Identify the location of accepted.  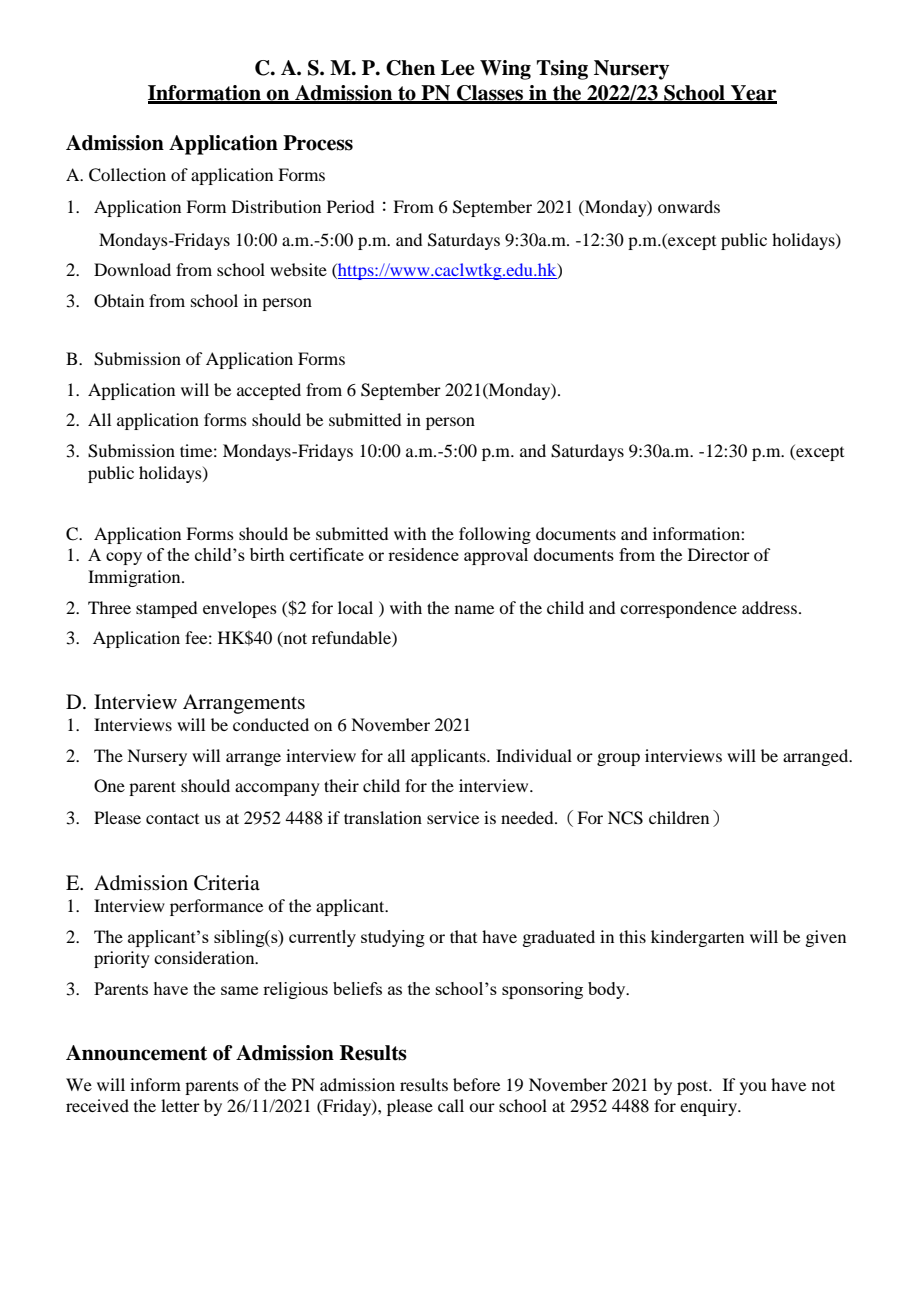
(269, 391).
